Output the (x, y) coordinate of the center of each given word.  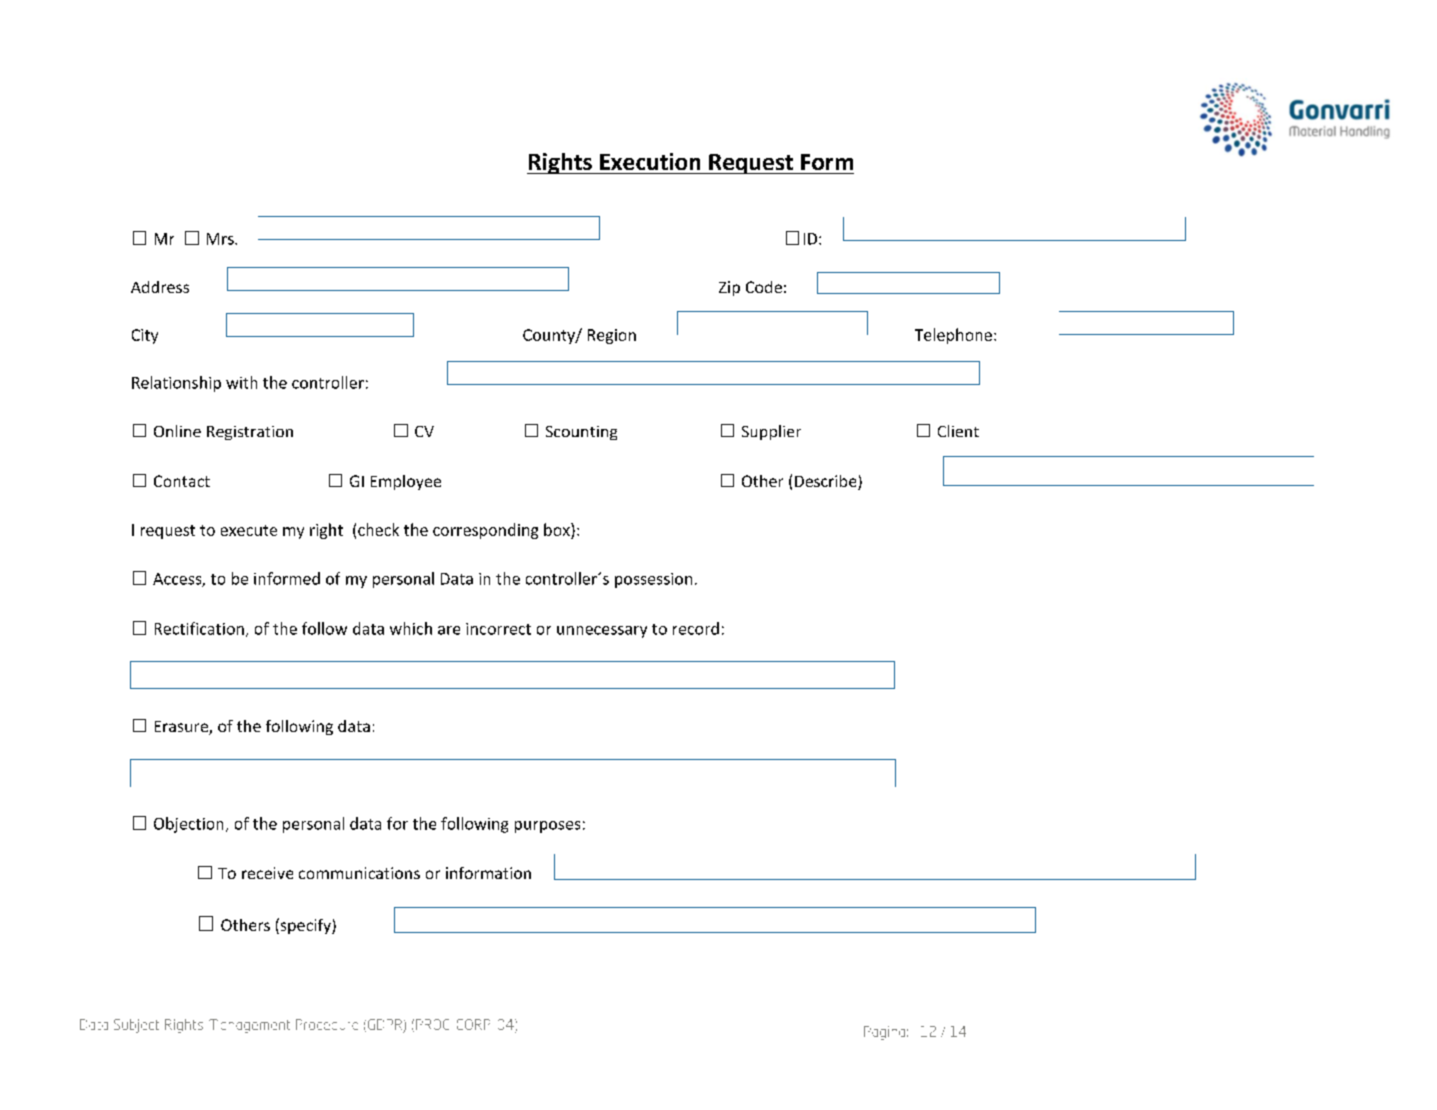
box (558, 529)
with (241, 382)
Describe (827, 482)
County (550, 336)
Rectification (199, 628)
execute (249, 530)
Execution (650, 161)
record (696, 628)
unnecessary (602, 632)
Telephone (953, 336)
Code (764, 287)
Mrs (221, 239)
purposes (547, 827)
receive (267, 873)
